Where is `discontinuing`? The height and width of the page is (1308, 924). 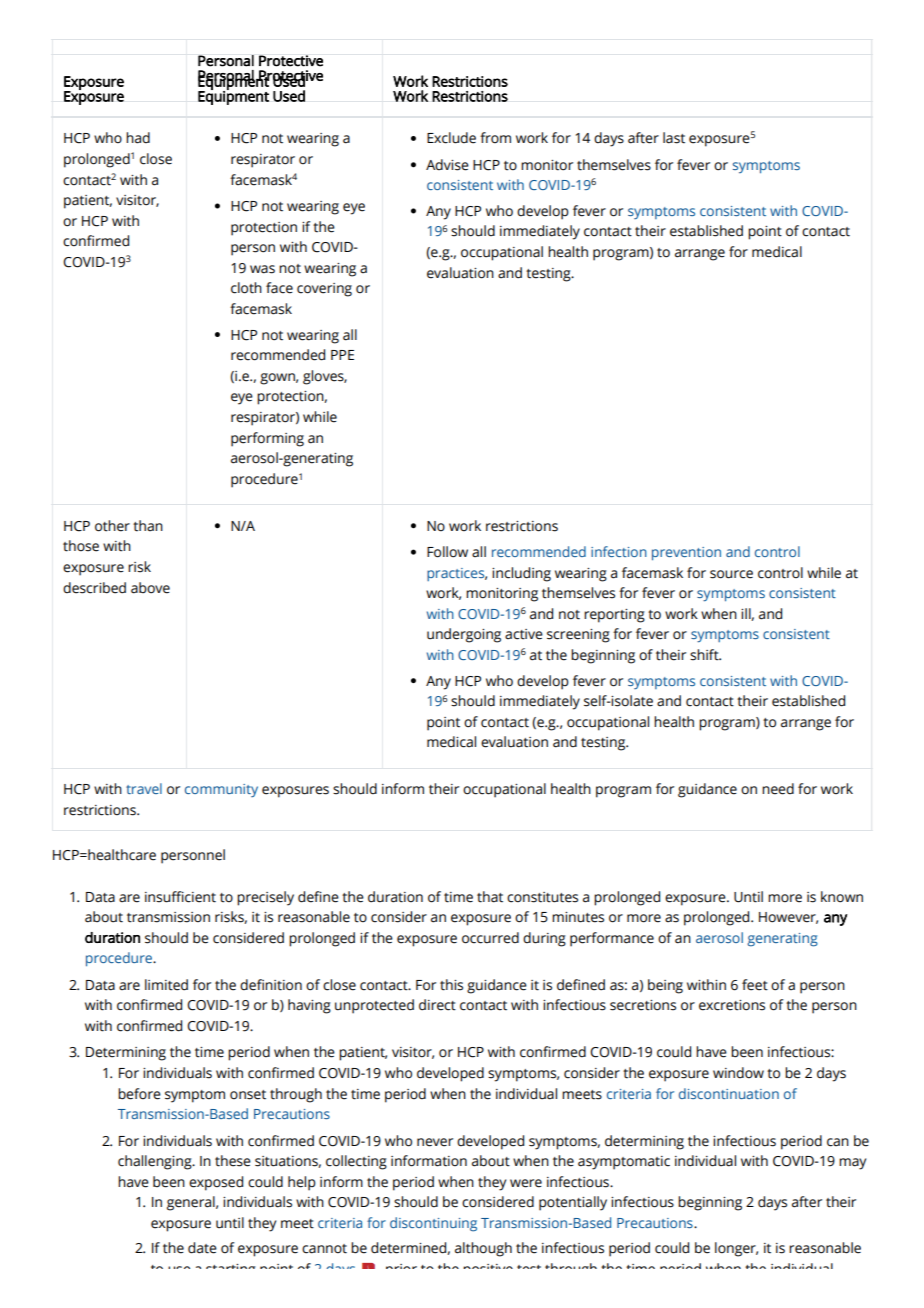
discontinuing is located at coordinates (433, 1224).
